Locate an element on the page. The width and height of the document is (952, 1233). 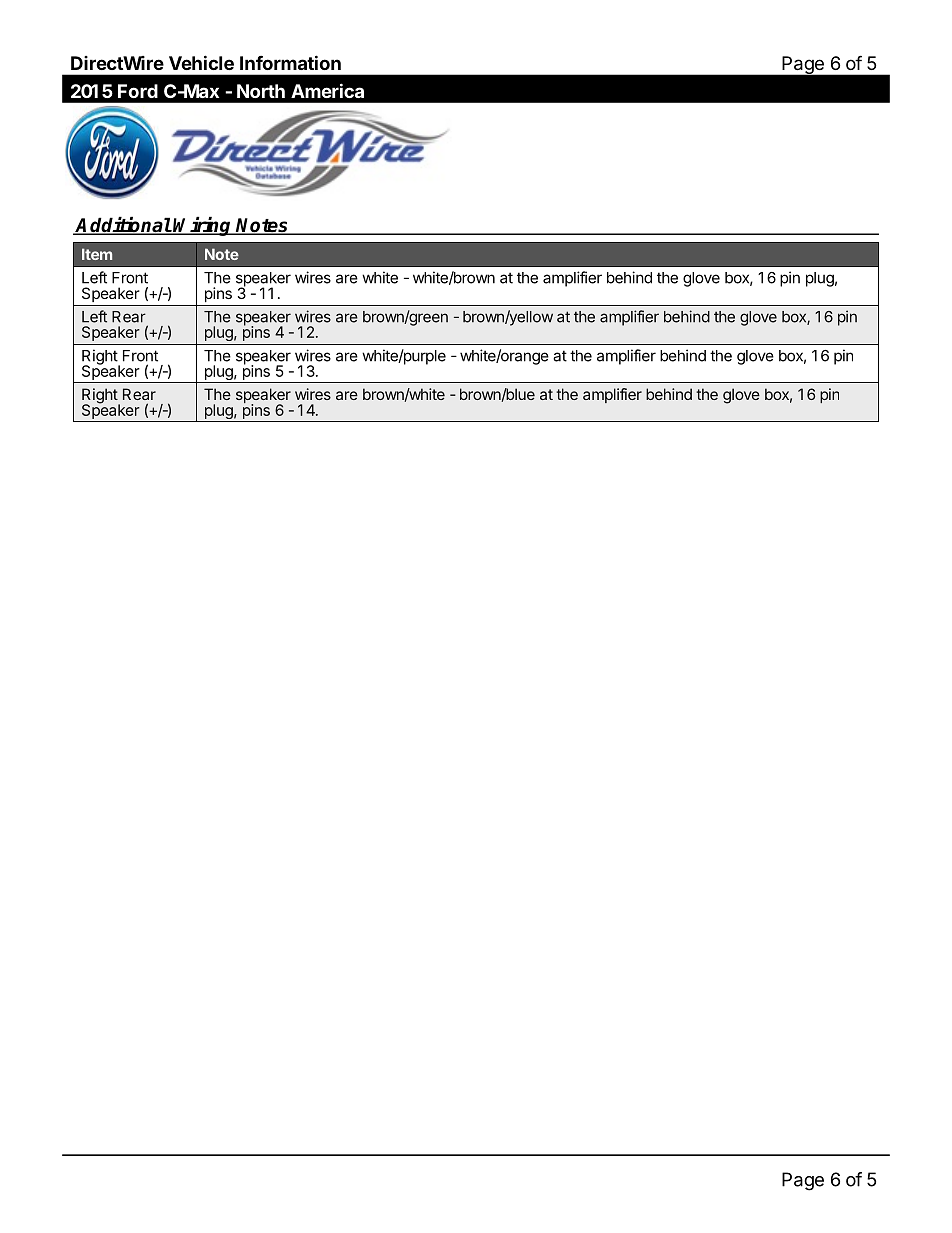
Vehicle is located at coordinates (201, 62).
